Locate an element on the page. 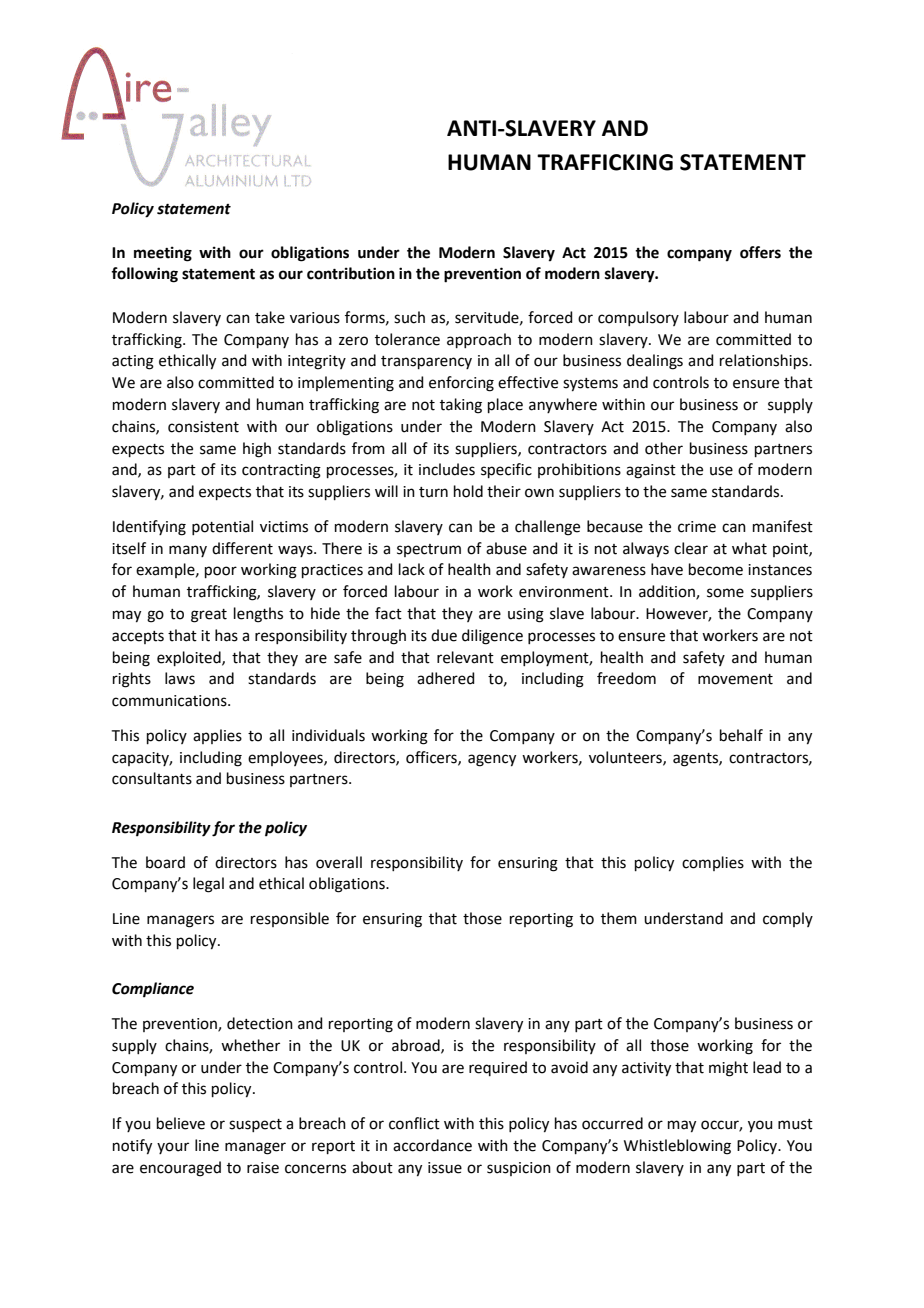 The width and height of the page is (924, 1308). offers is located at coordinates (760, 252).
